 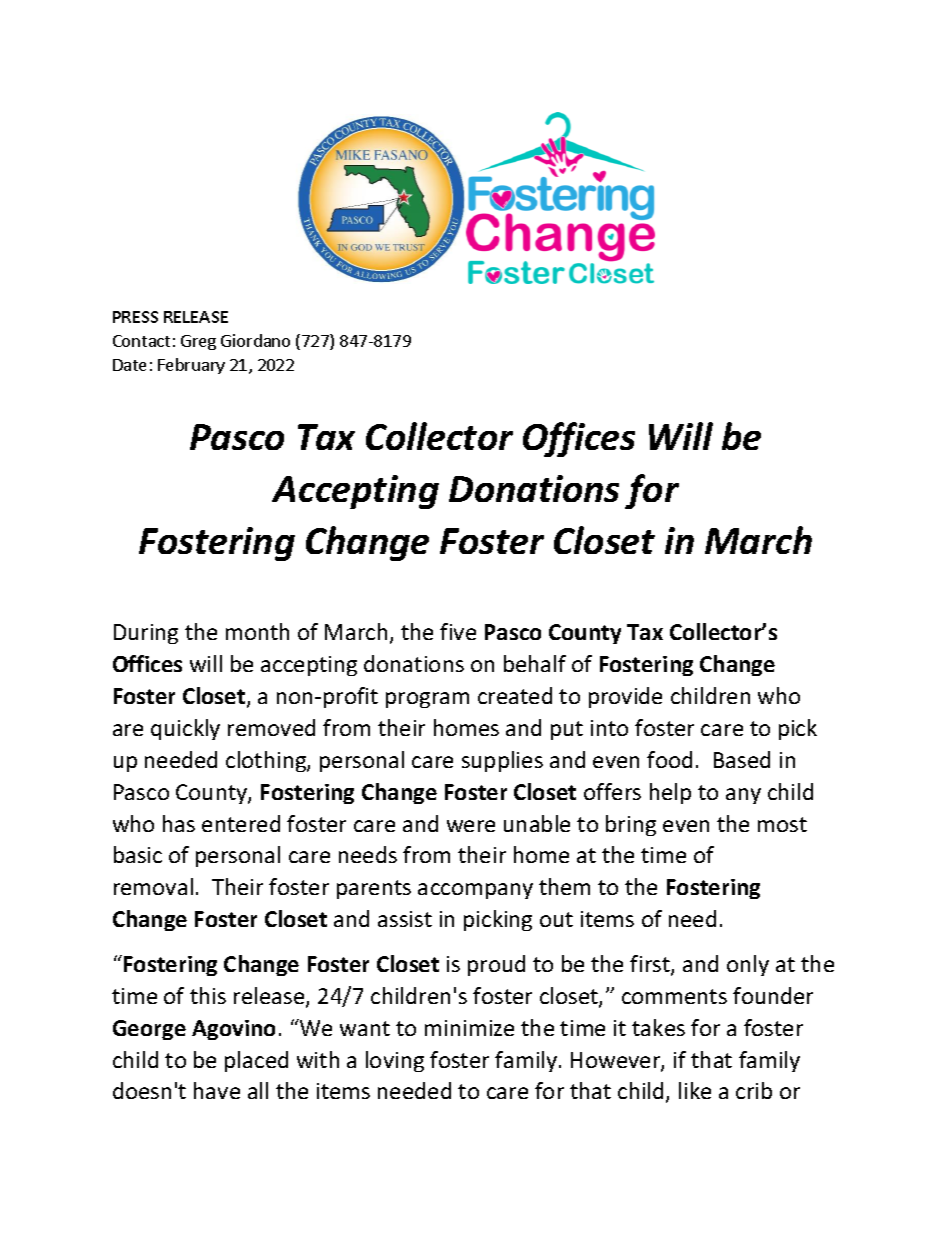 I want to click on provide, so click(x=625, y=697).
